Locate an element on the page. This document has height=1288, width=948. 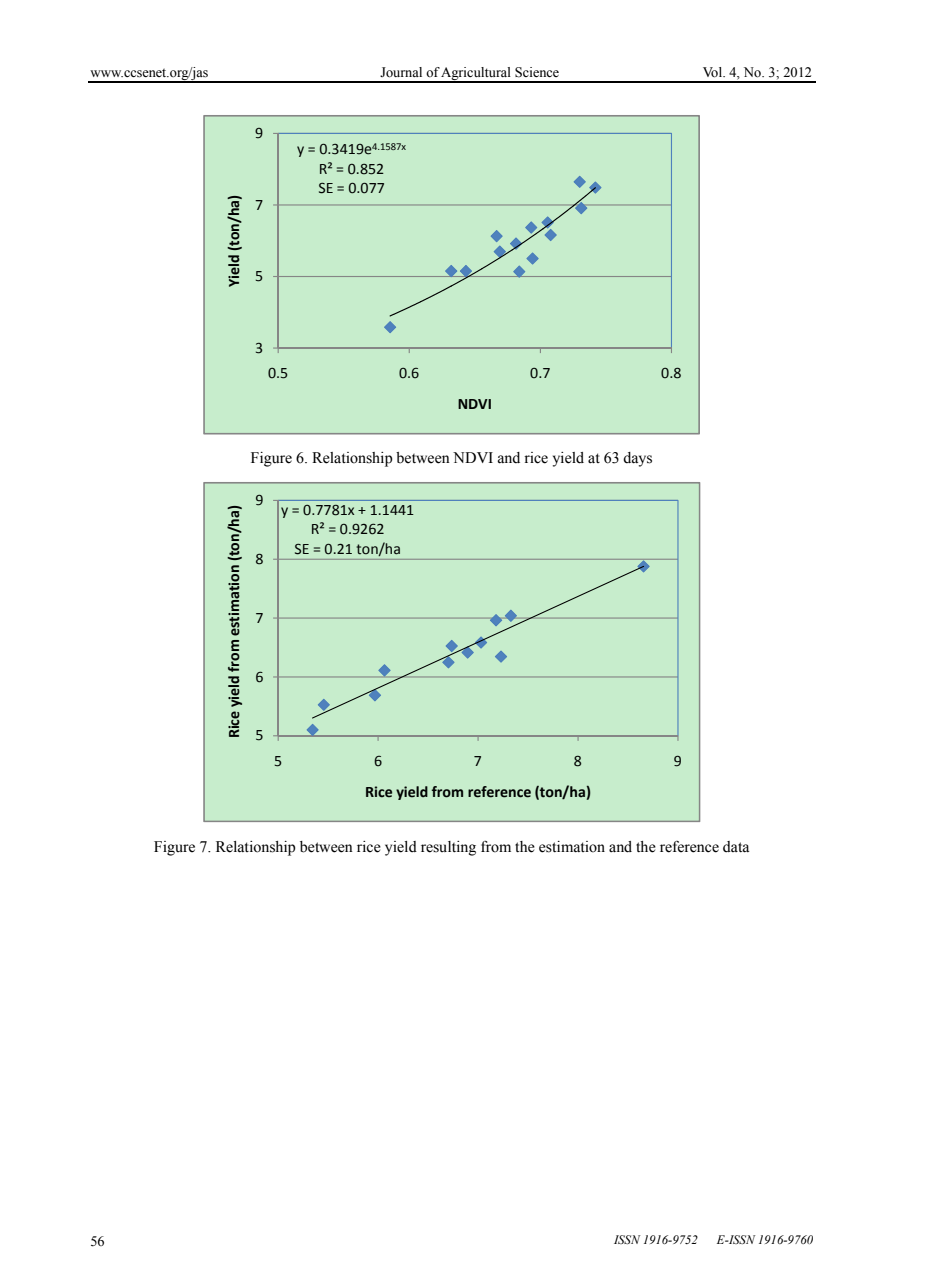
resulting is located at coordinates (448, 848).
